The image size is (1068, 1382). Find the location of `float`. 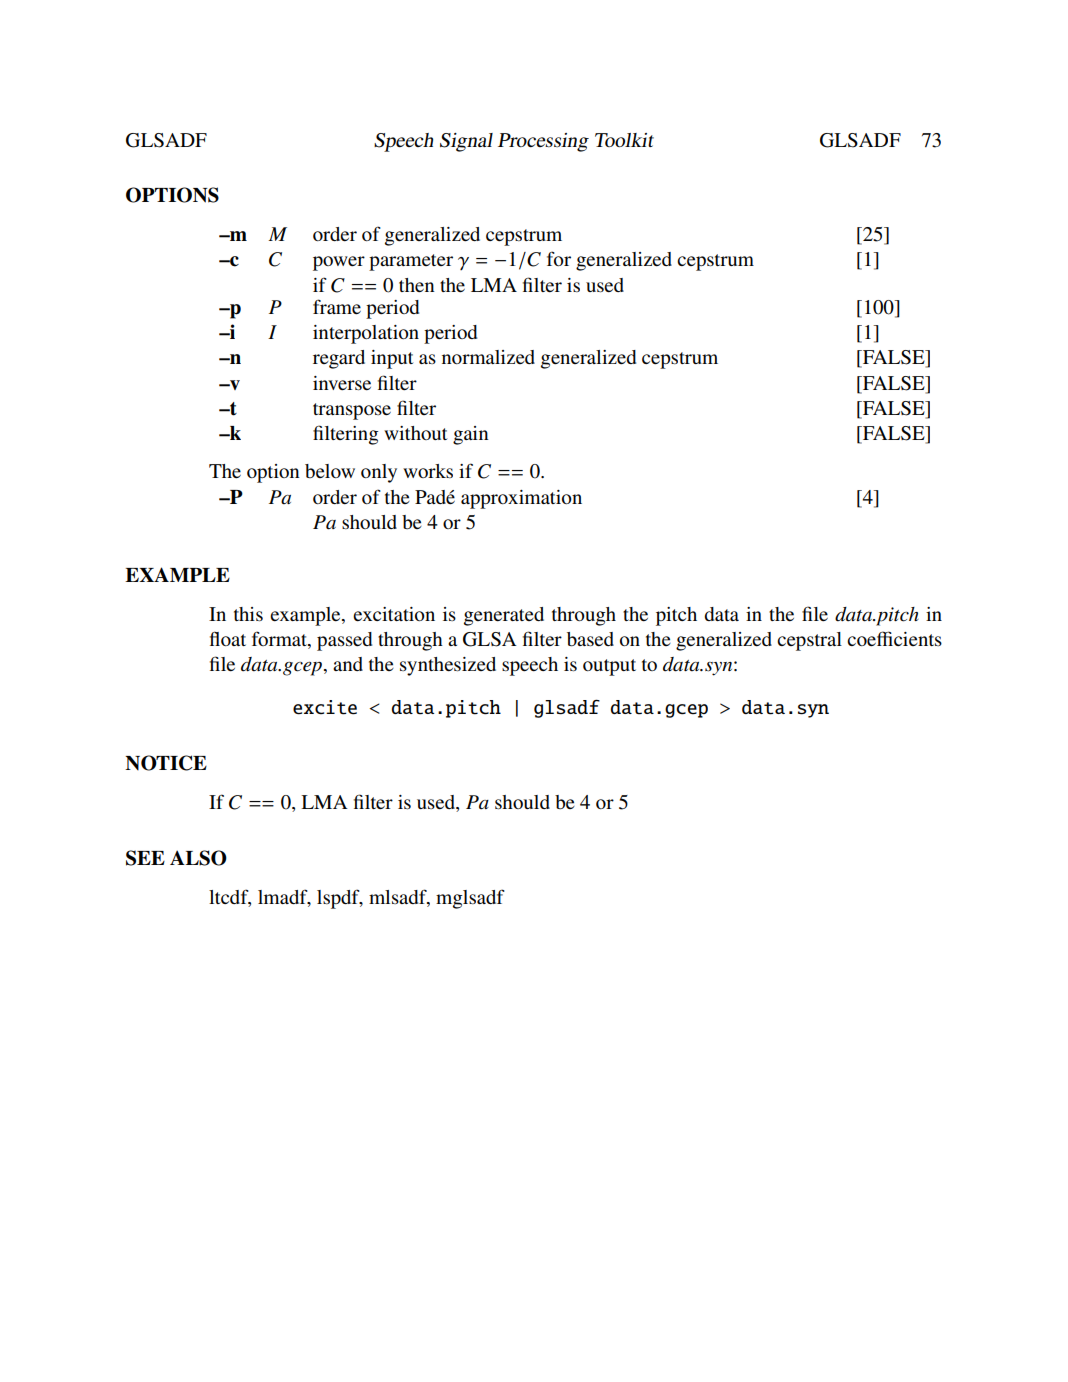

float is located at coordinates (228, 638).
